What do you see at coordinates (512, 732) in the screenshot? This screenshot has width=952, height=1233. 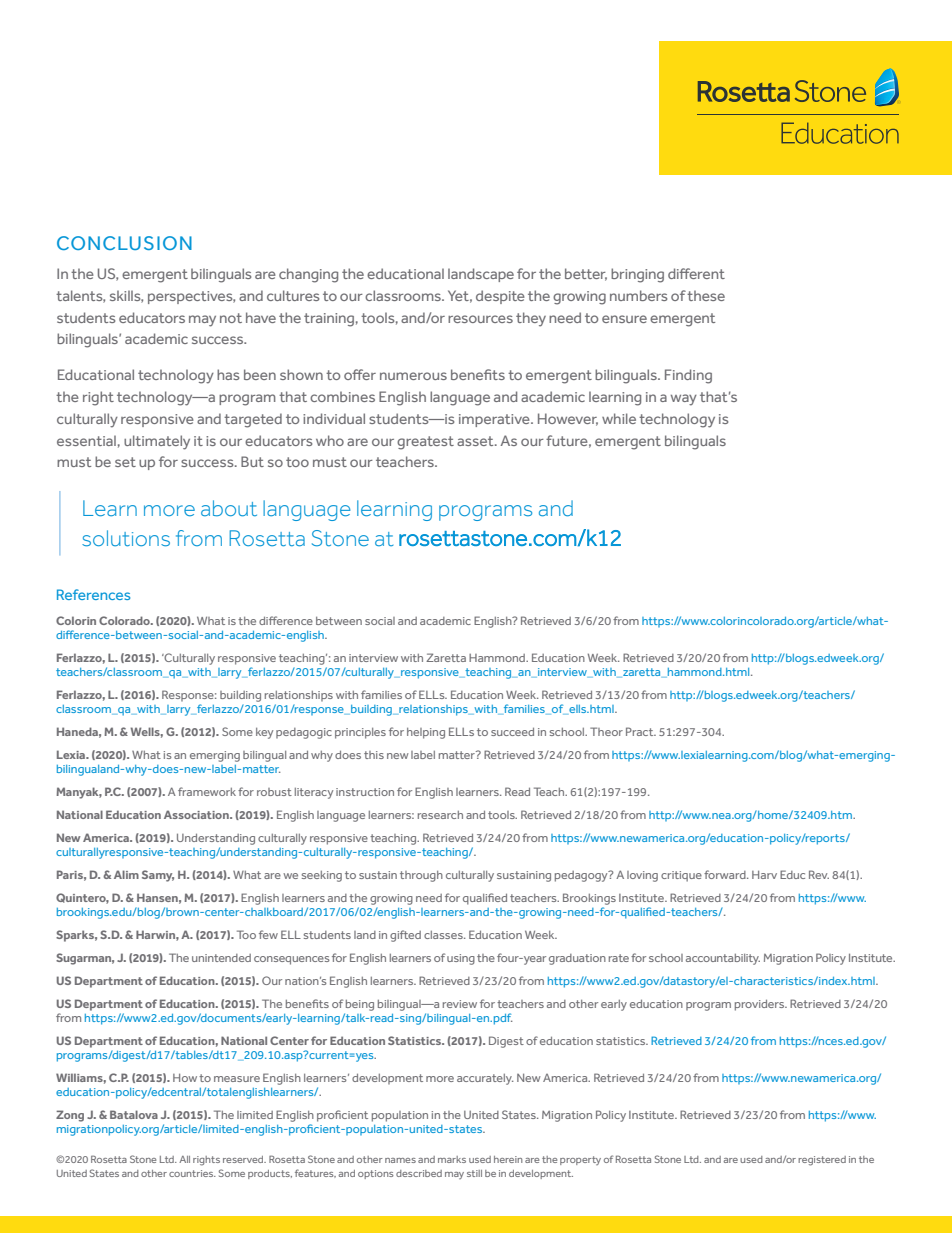 I see `succeed` at bounding box center [512, 732].
